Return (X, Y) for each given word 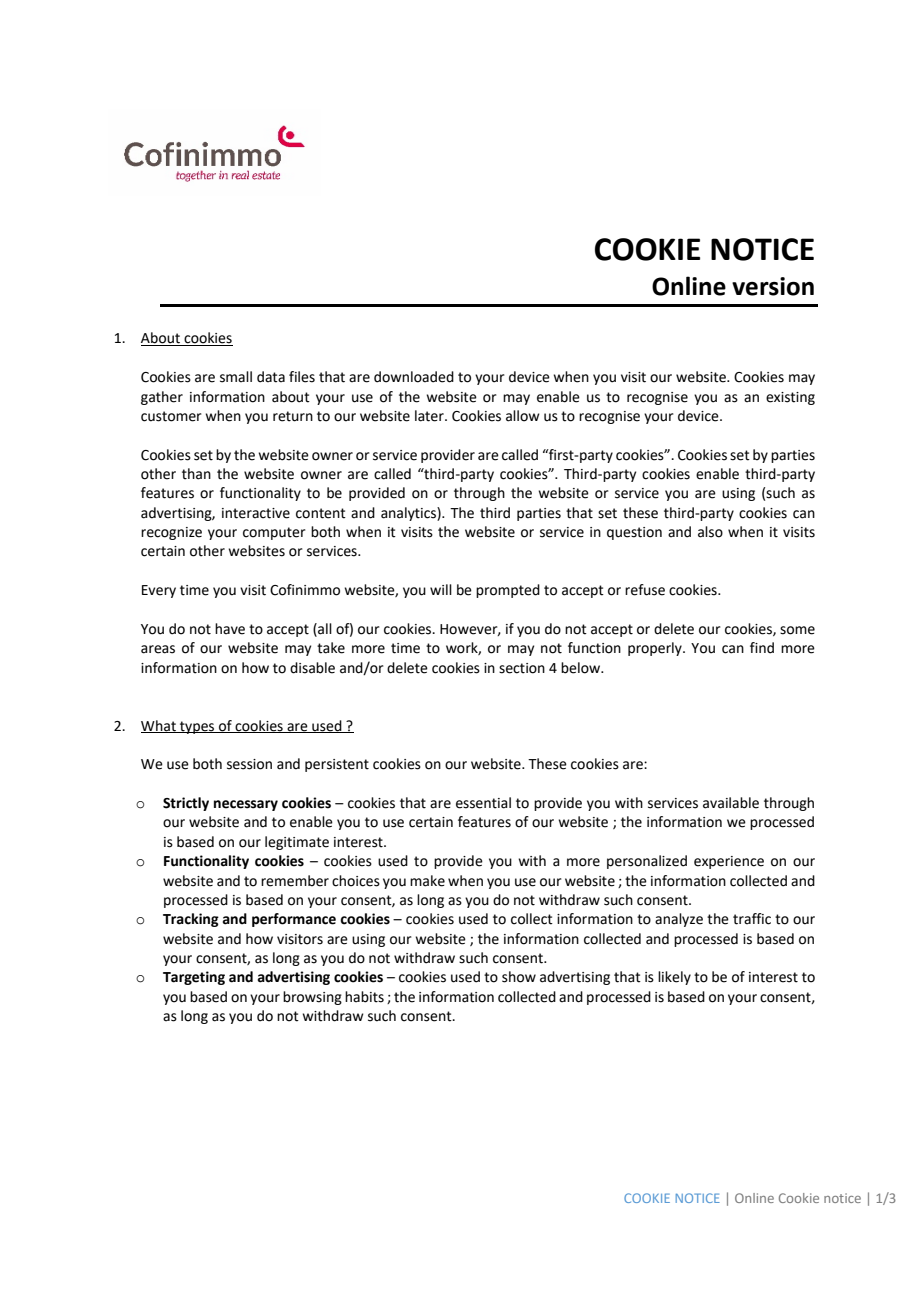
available (731, 803)
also (710, 532)
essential (483, 803)
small (236, 377)
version (773, 286)
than (196, 474)
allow (523, 416)
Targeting (194, 978)
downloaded (414, 377)
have (230, 629)
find (762, 648)
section (522, 668)
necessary (246, 805)
